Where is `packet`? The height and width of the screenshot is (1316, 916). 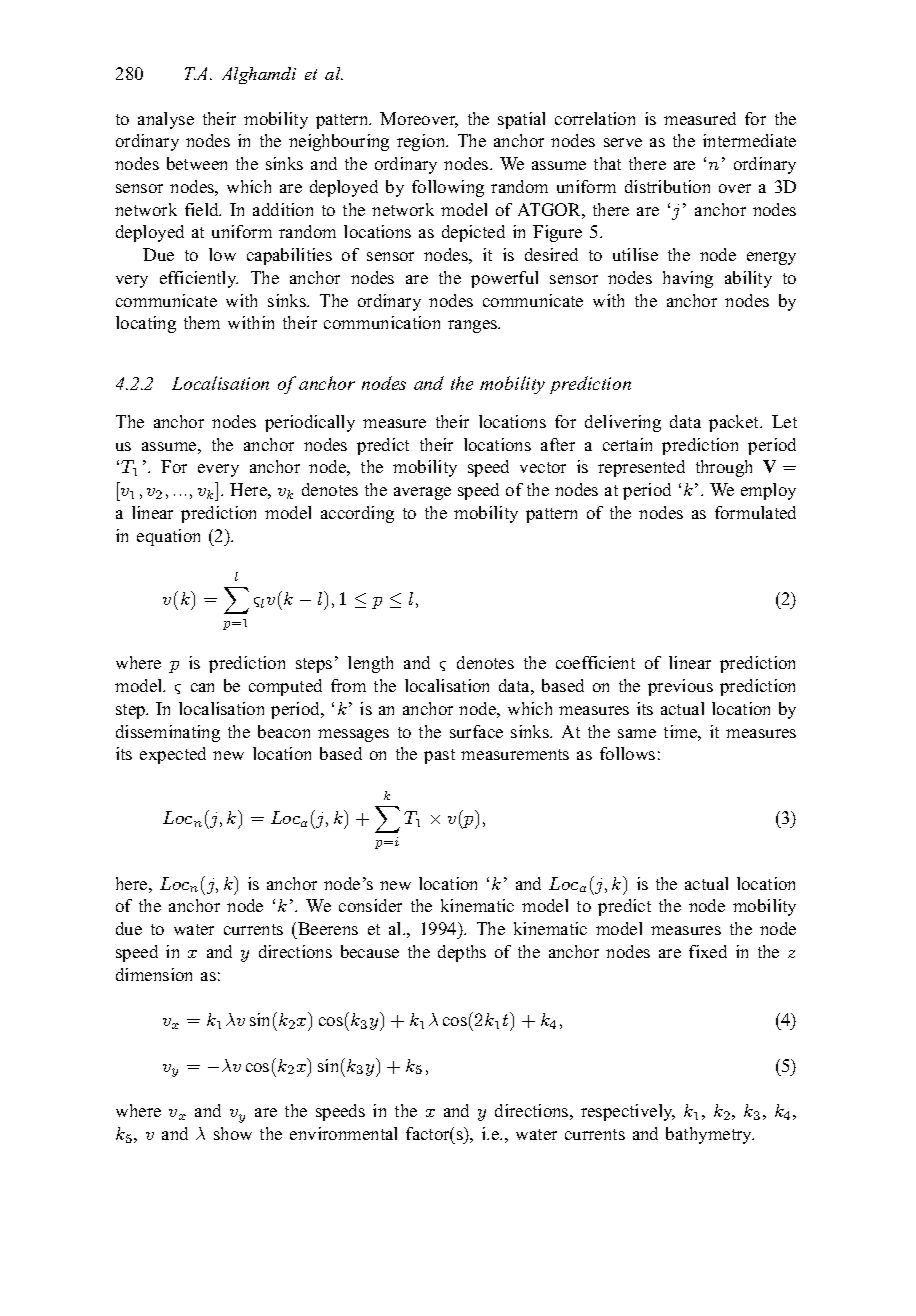
packet is located at coordinates (735, 423).
